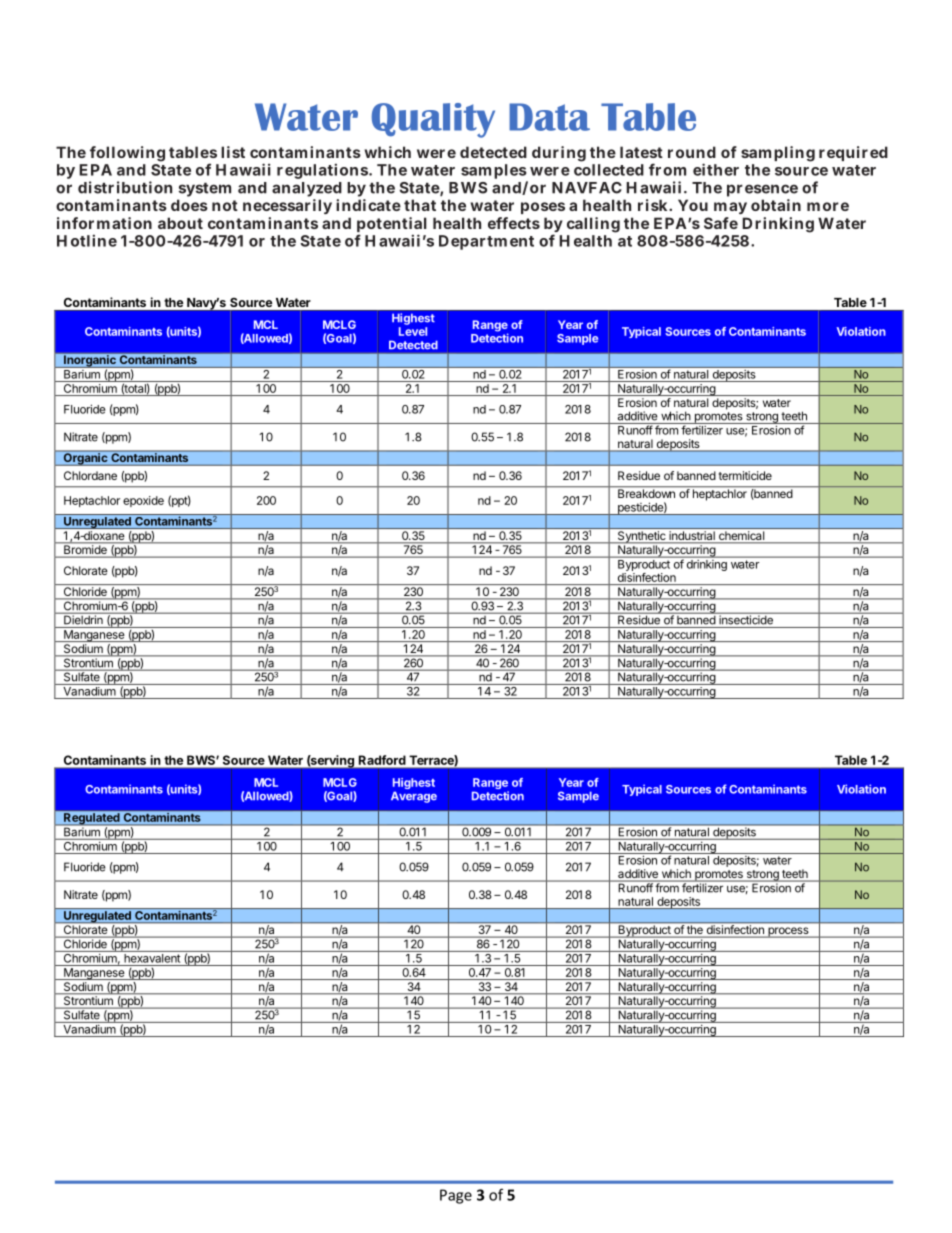 The image size is (952, 1233). What do you see at coordinates (83, 619) in the document?
I see `Dieldrin` at bounding box center [83, 619].
